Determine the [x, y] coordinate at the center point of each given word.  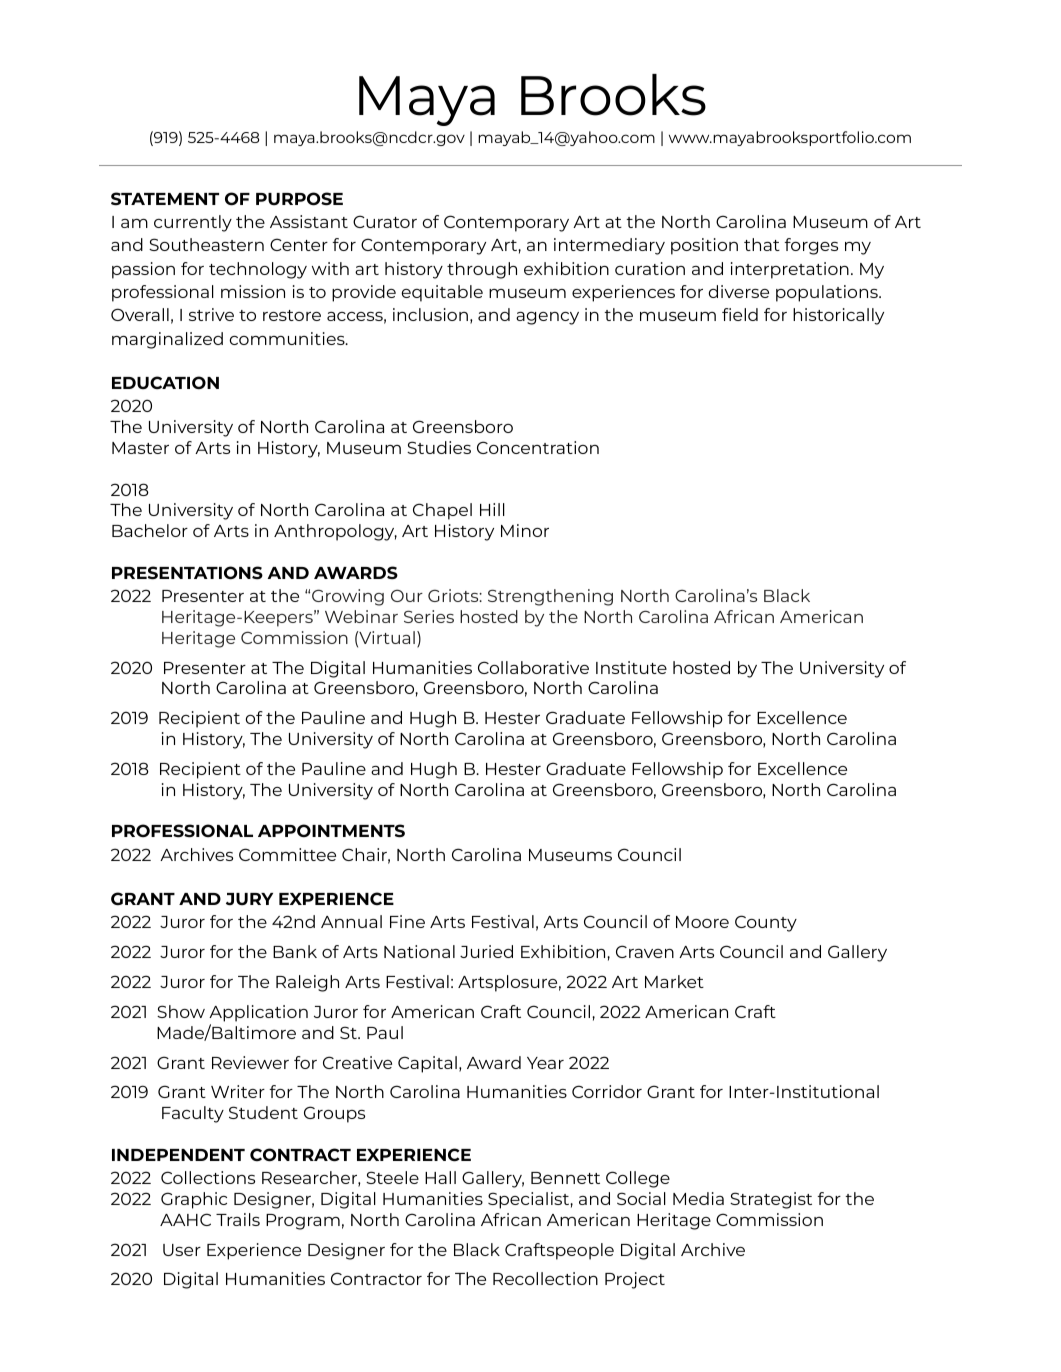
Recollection [545, 1278]
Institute [631, 667]
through [482, 270]
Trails [238, 1219]
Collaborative [533, 667]
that [762, 244]
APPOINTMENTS [331, 831]
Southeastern [206, 244]
